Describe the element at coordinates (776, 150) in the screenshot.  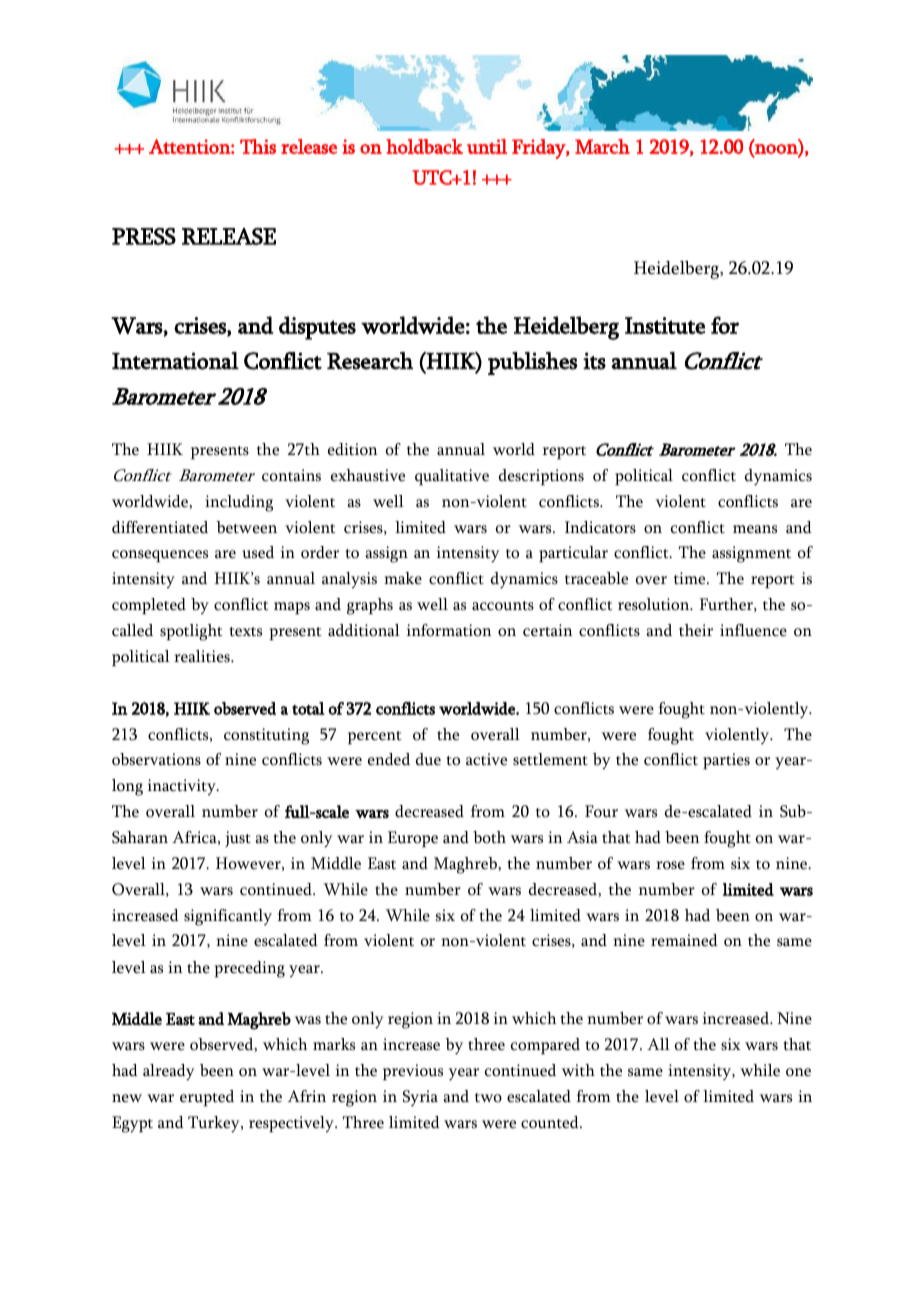
I see `noon` at that location.
